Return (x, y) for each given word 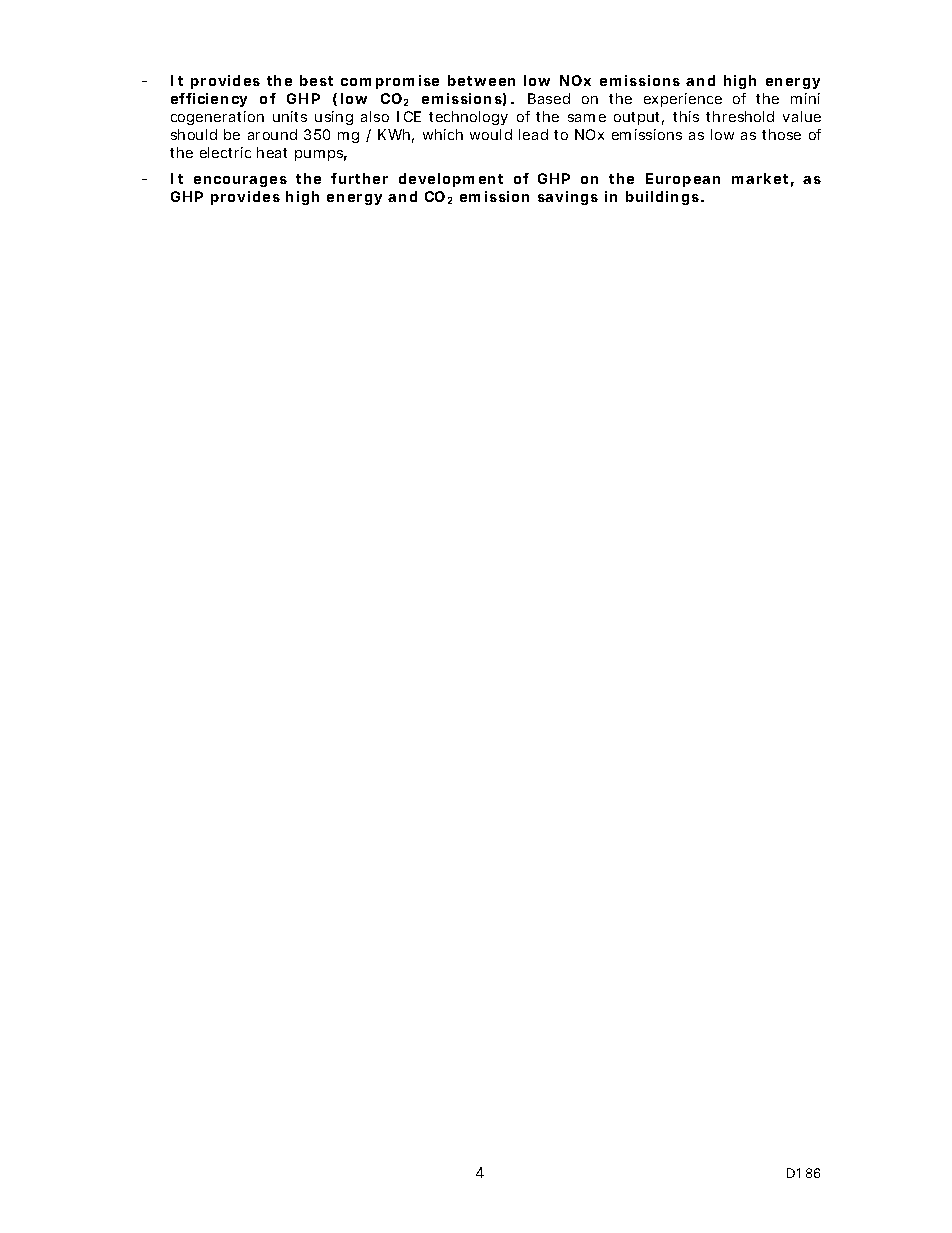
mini (805, 98)
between (481, 80)
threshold (740, 116)
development (451, 180)
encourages (240, 181)
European (683, 180)
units (290, 116)
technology (468, 118)
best (316, 80)
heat (272, 152)
